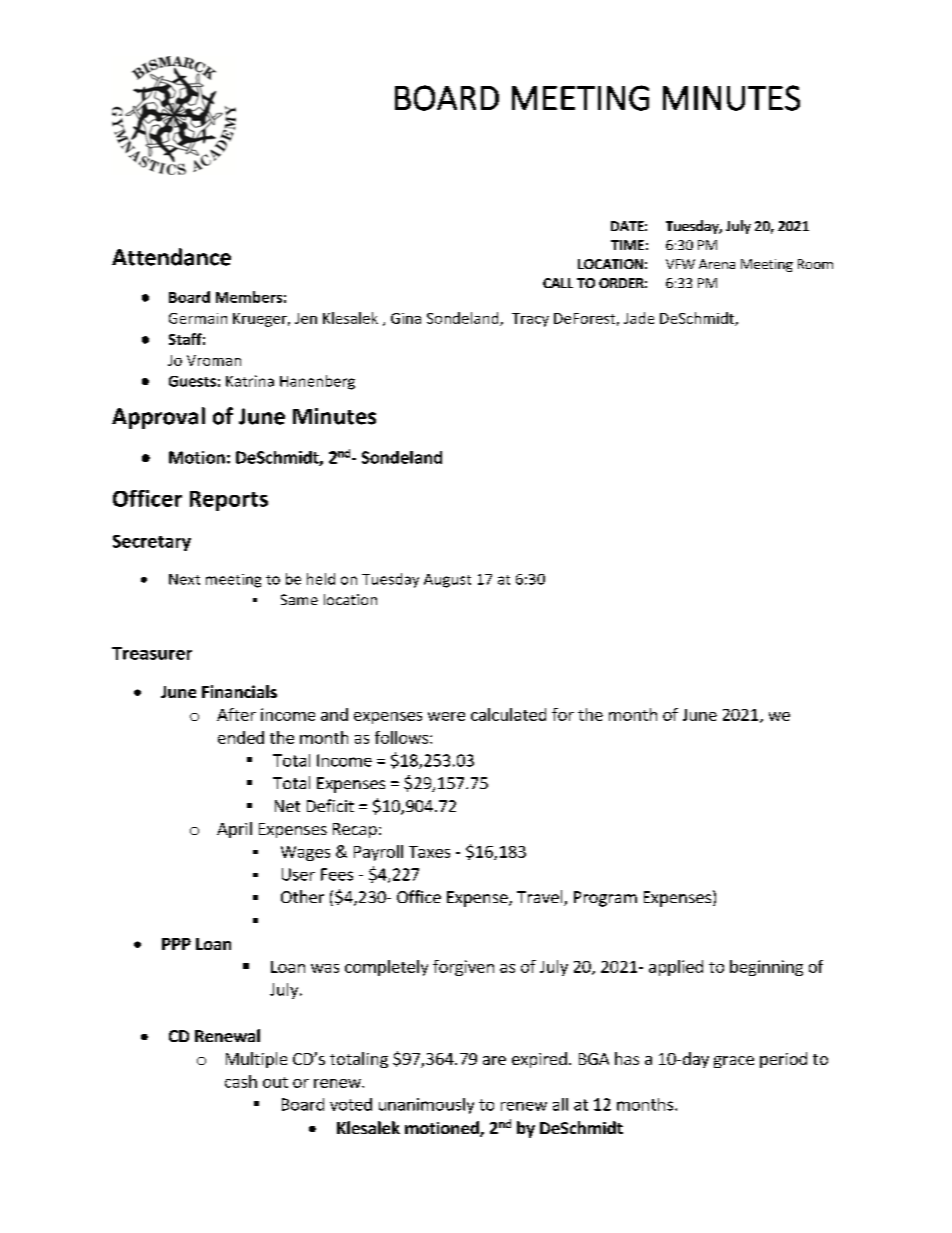 The width and height of the image is (952, 1233). What do you see at coordinates (171, 257) in the image?
I see `Attendance` at bounding box center [171, 257].
